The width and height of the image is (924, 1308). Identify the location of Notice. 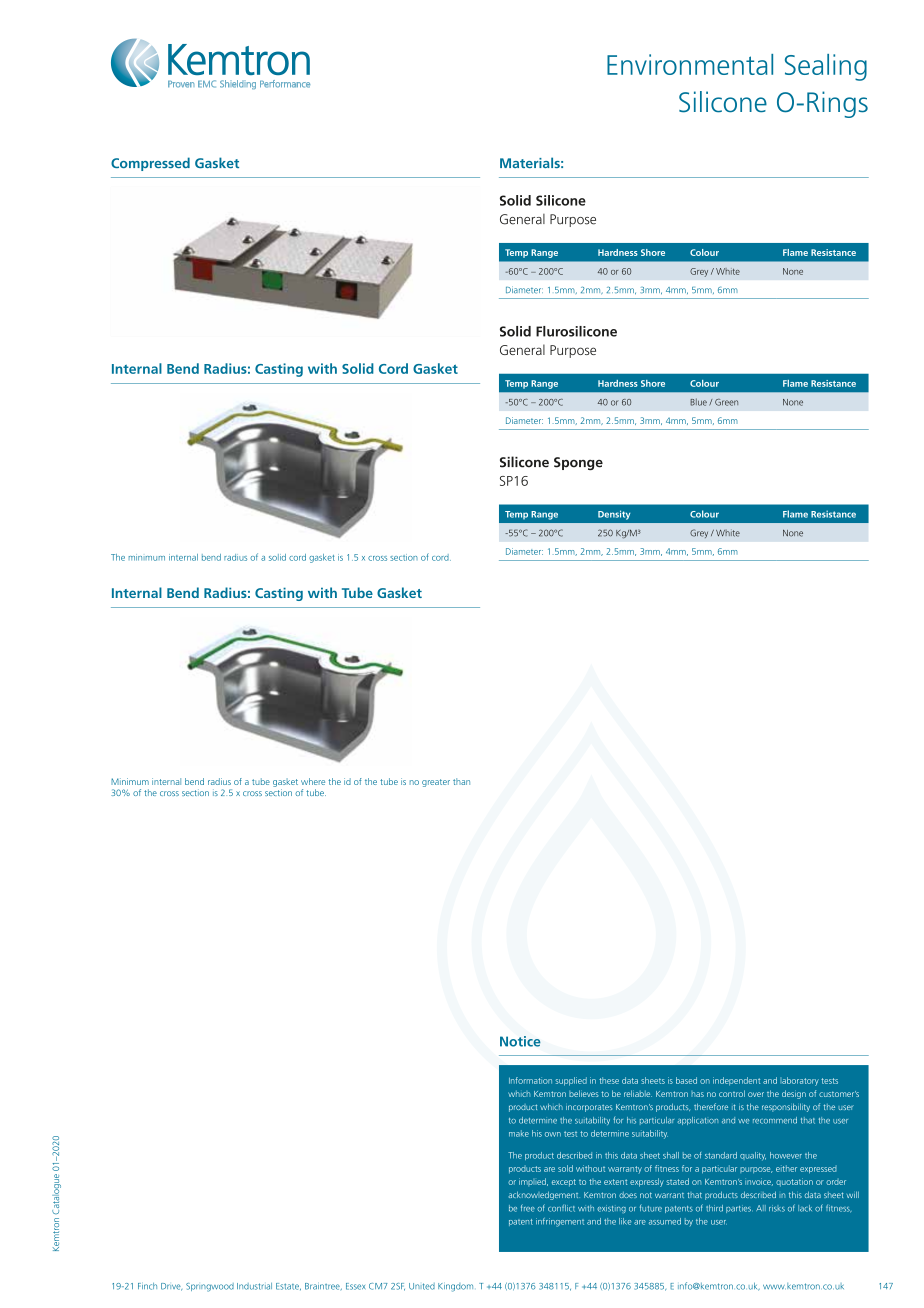
(520, 1041).
